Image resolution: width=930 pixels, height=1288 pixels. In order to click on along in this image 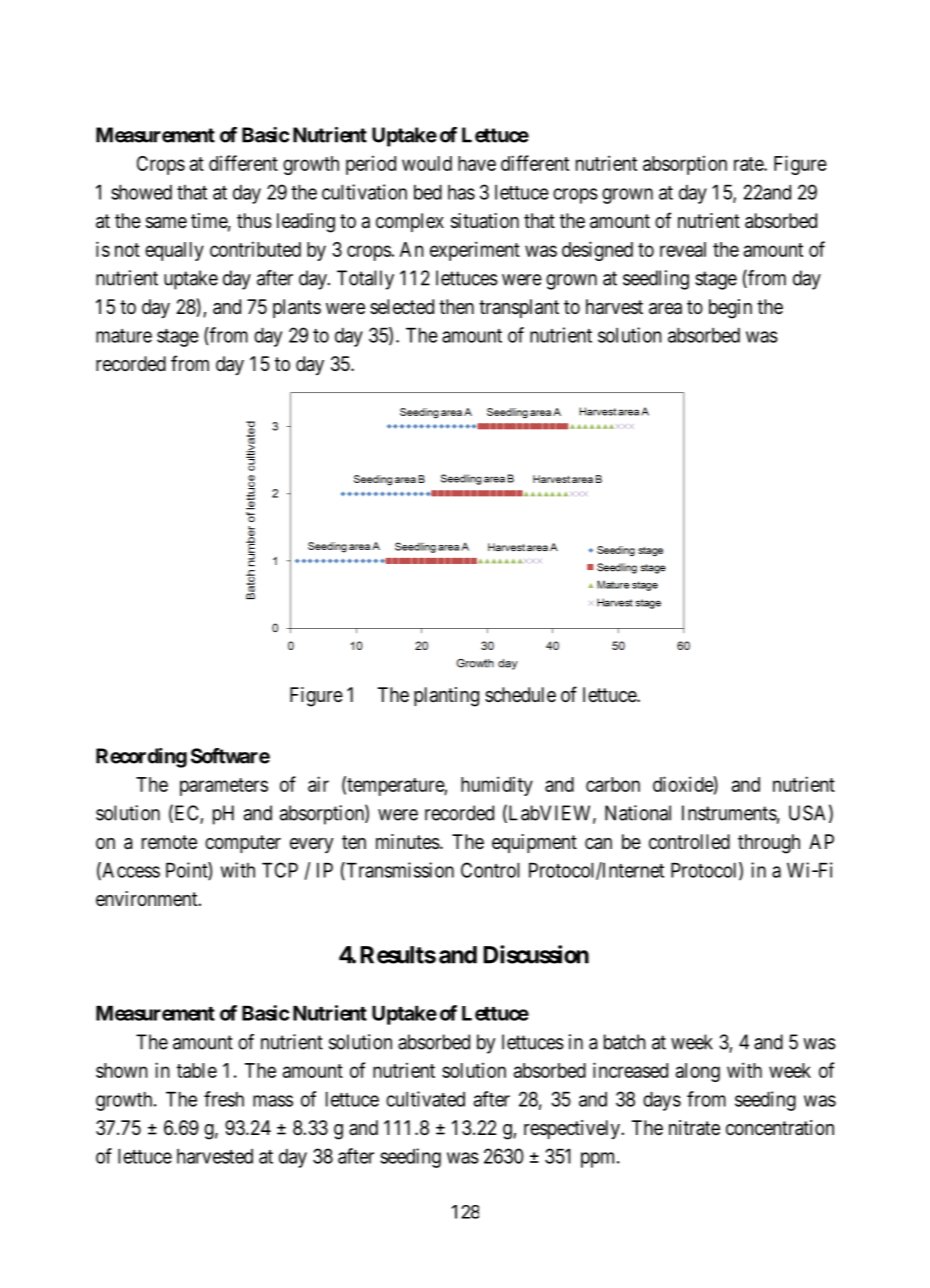, I will do `click(698, 1072)`.
